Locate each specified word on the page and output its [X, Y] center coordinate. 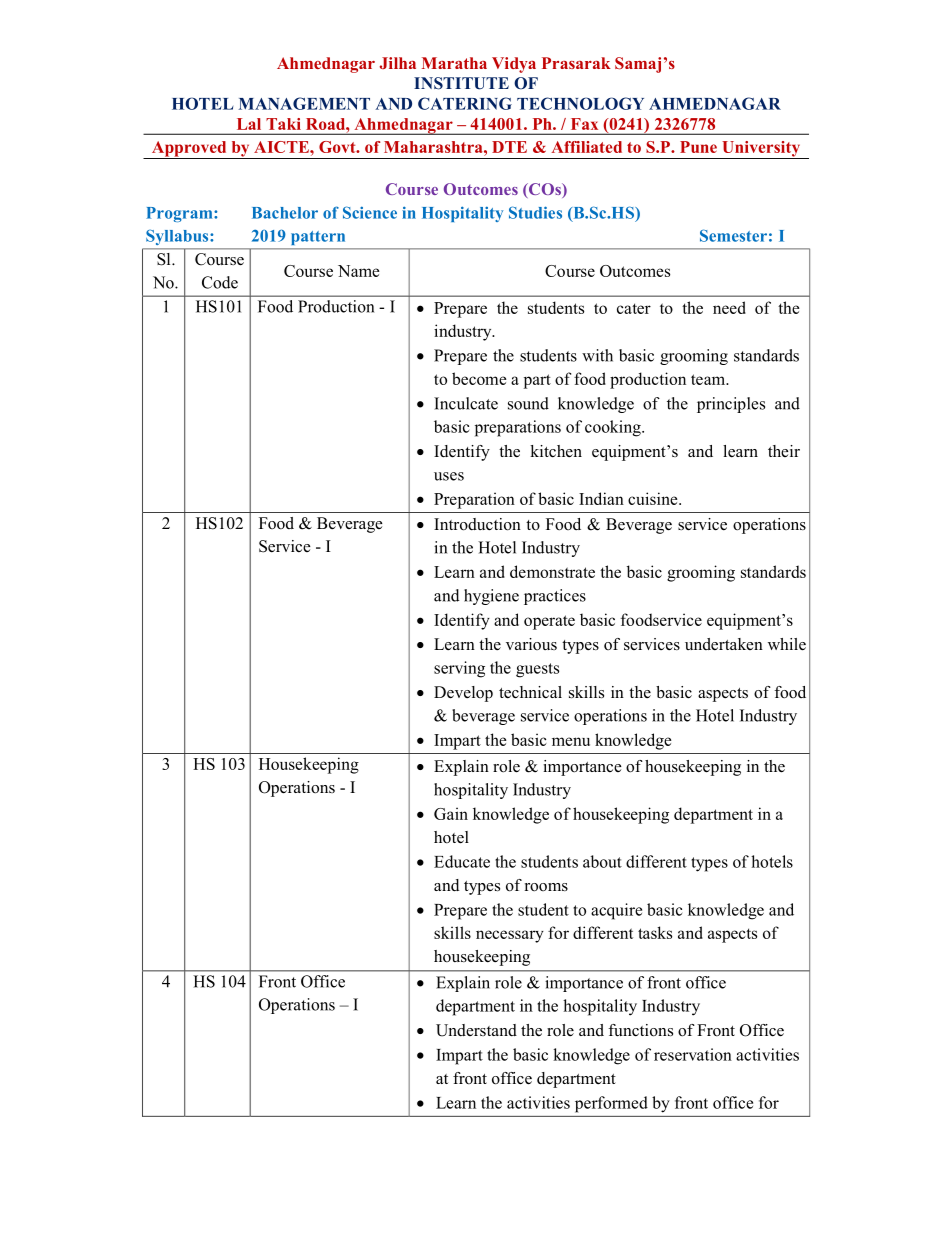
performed [611, 1104]
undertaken [724, 644]
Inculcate [466, 403]
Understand [476, 1030]
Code [220, 282]
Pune [698, 147]
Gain [451, 813]
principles [731, 405]
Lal [249, 124]
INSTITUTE [461, 83]
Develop [463, 694]
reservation [693, 1054]
